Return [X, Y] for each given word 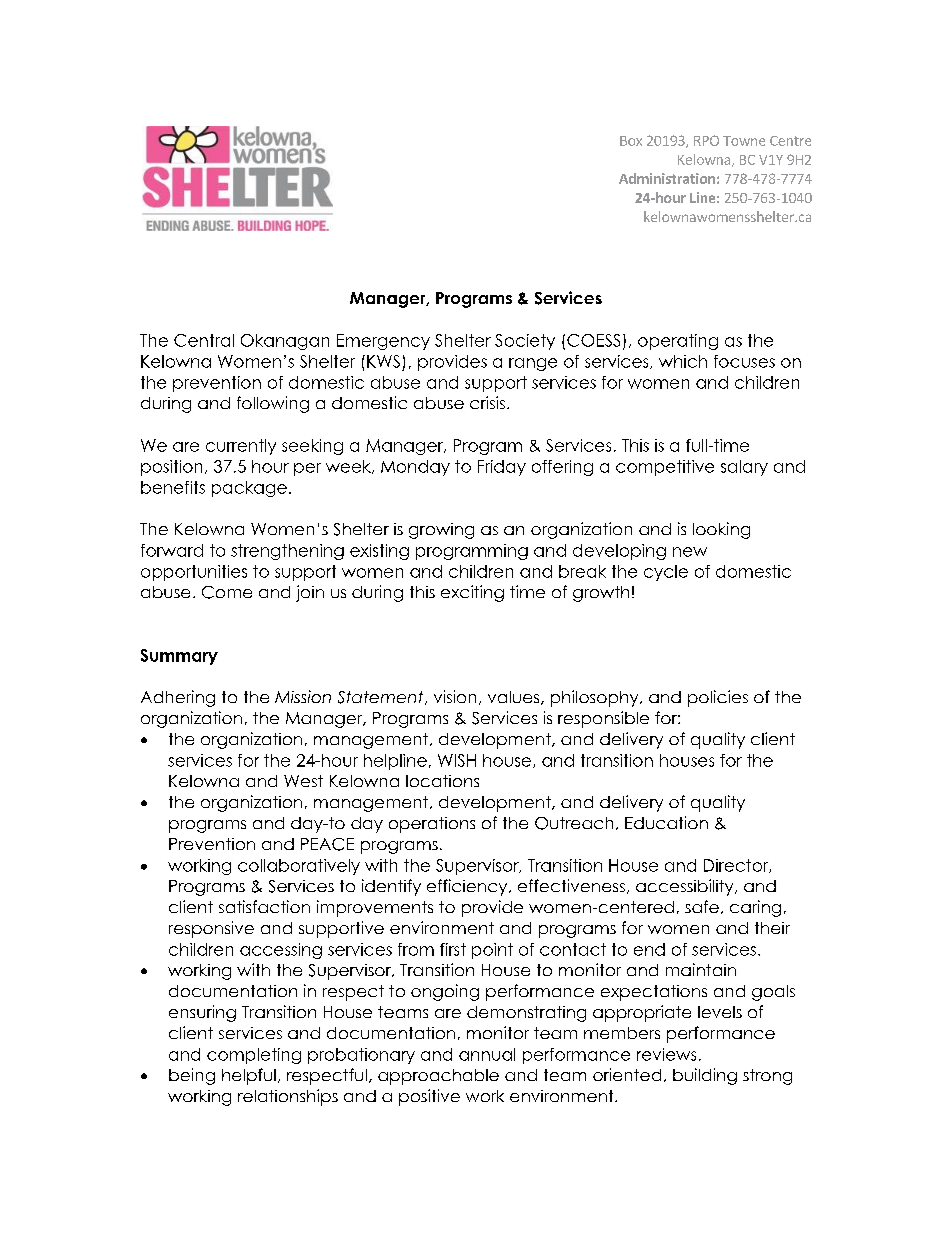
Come [227, 592]
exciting [472, 593]
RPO [706, 140]
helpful [249, 1076]
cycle [666, 573]
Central [204, 340]
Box [631, 141]
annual [487, 1054]
